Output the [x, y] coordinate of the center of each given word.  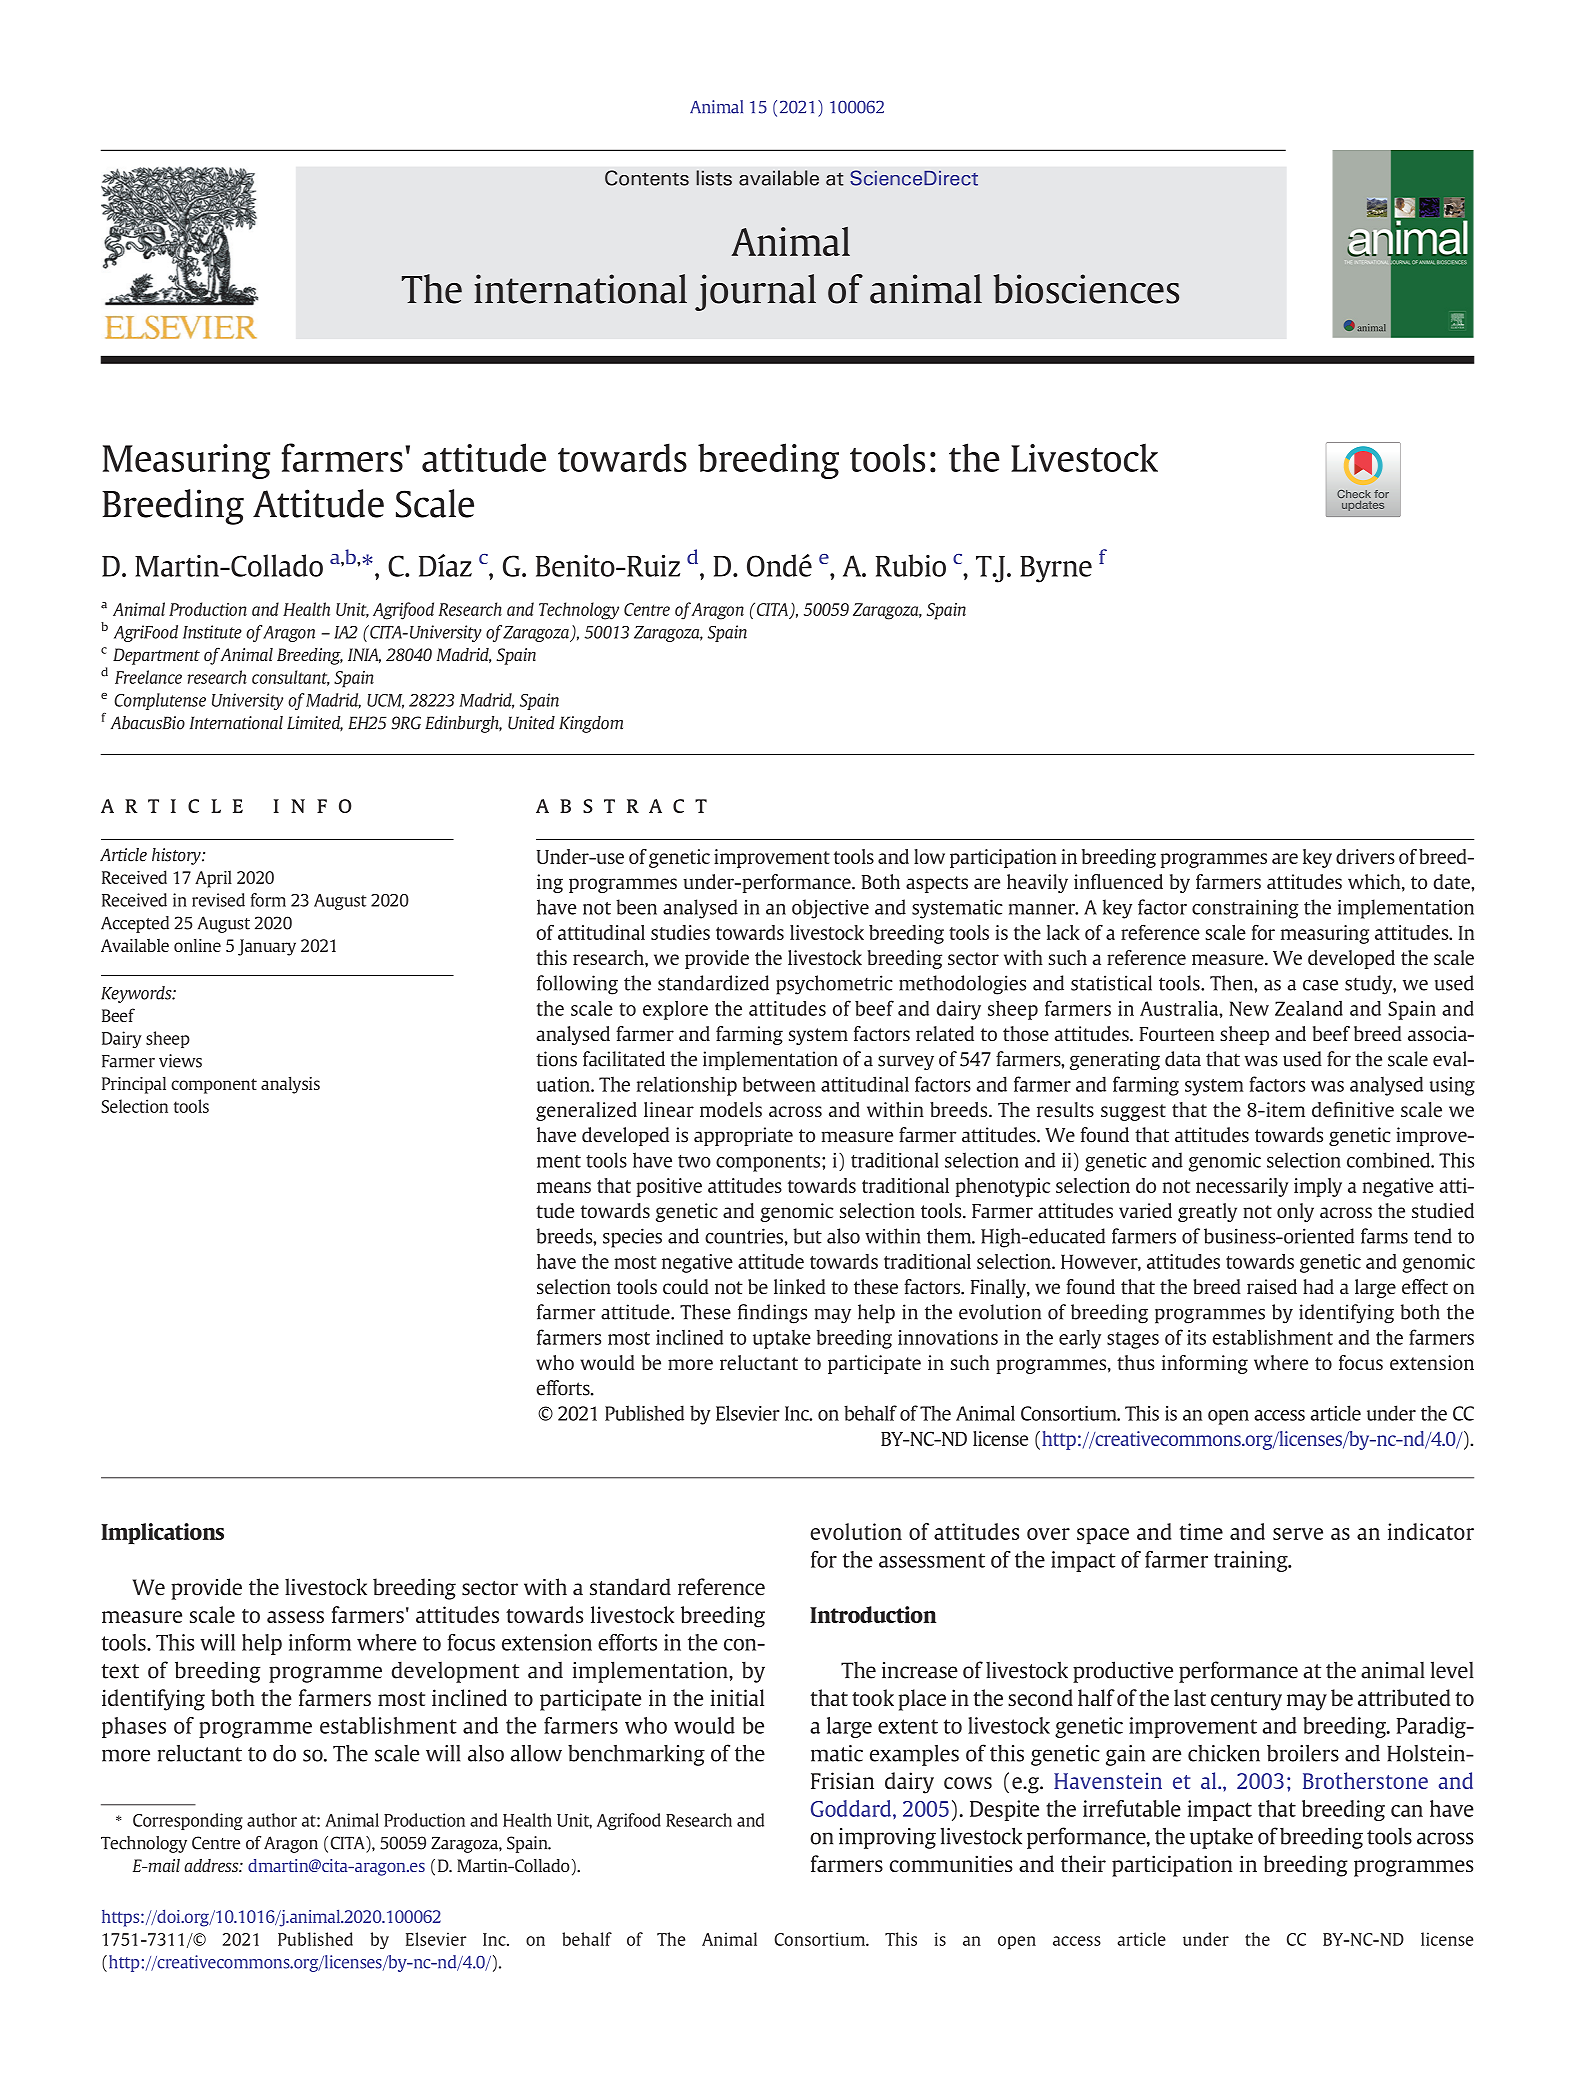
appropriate [743, 1136]
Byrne [1056, 569]
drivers [1365, 856]
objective [830, 909]
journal [755, 292]
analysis [290, 1085]
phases [134, 1727]
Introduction [873, 1614]
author [272, 1820]
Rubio [911, 565]
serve [1298, 1534]
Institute [212, 632]
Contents [647, 178]
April [213, 879]
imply [1318, 1187]
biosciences [1086, 289]
